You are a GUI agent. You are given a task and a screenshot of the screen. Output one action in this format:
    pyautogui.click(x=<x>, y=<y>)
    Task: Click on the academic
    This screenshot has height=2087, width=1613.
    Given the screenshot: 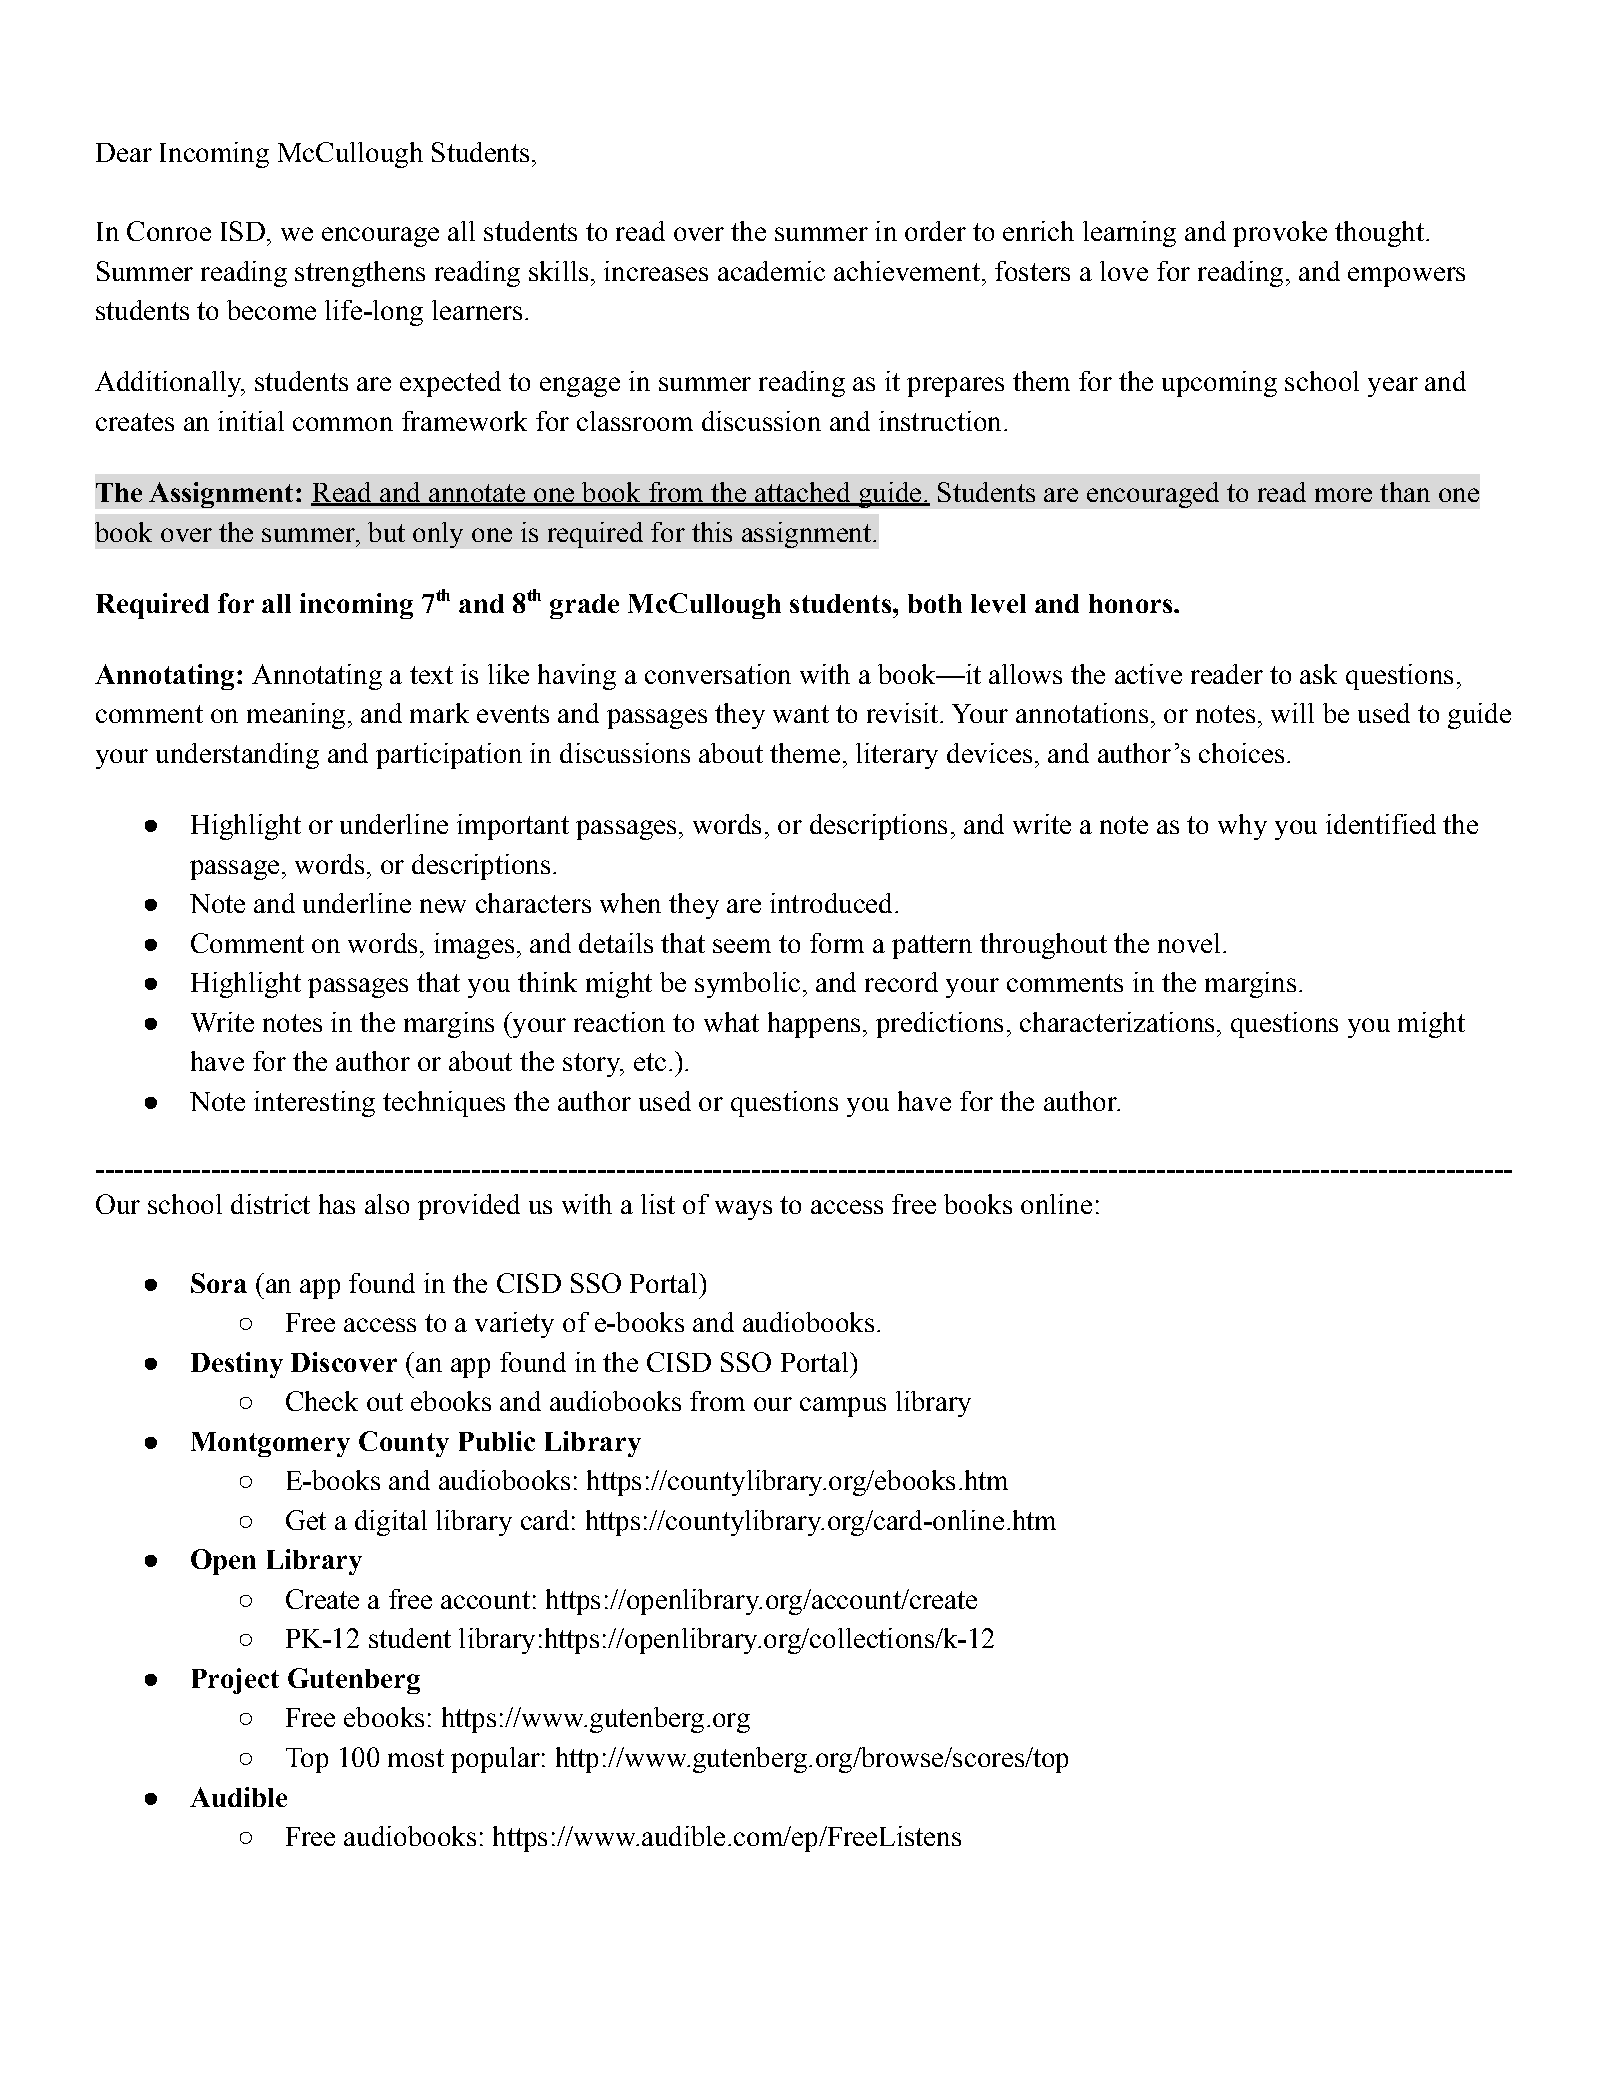 What is the action you would take?
    pyautogui.click(x=771, y=271)
